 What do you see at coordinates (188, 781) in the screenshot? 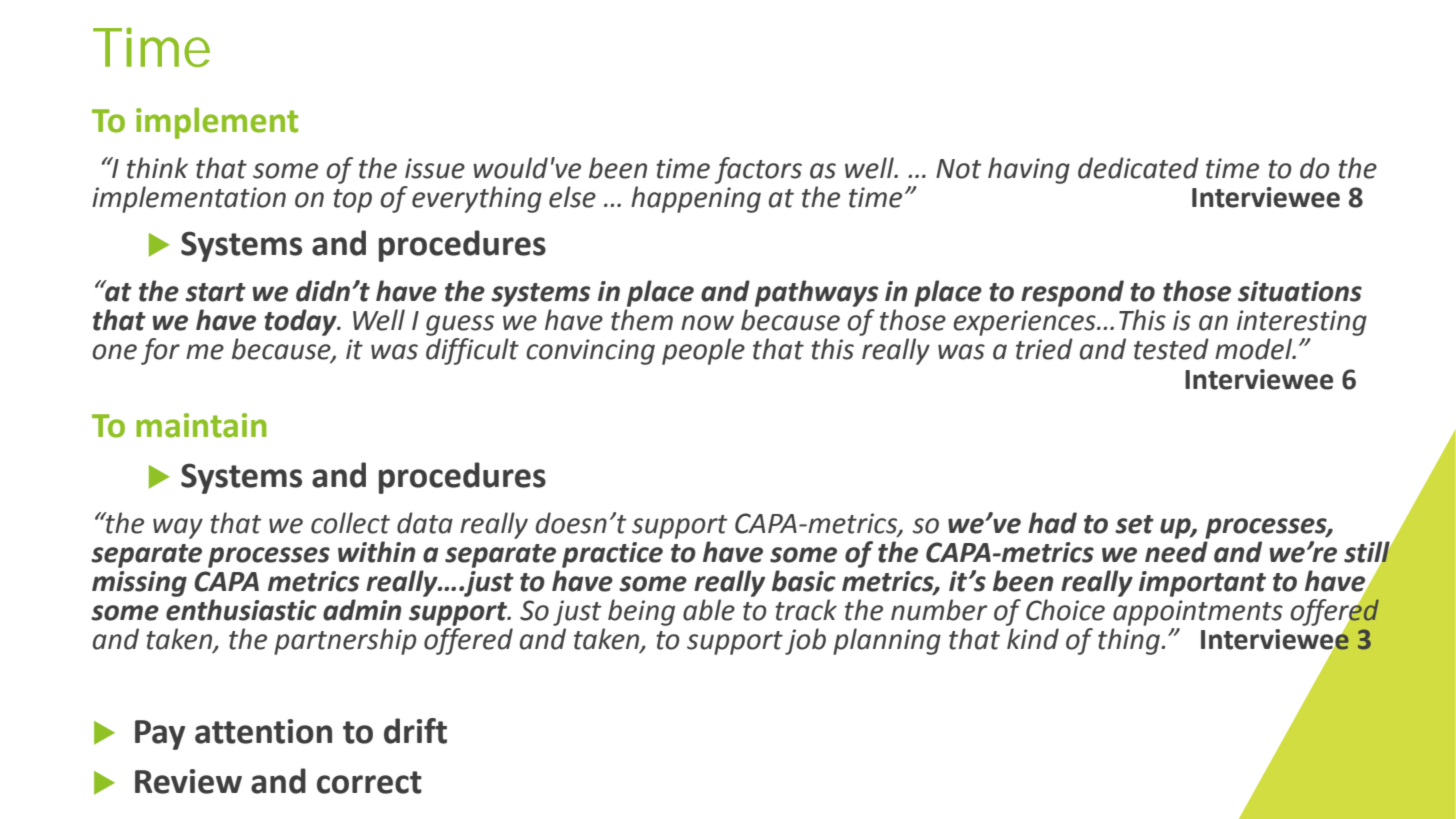
I see `Review` at bounding box center [188, 781].
